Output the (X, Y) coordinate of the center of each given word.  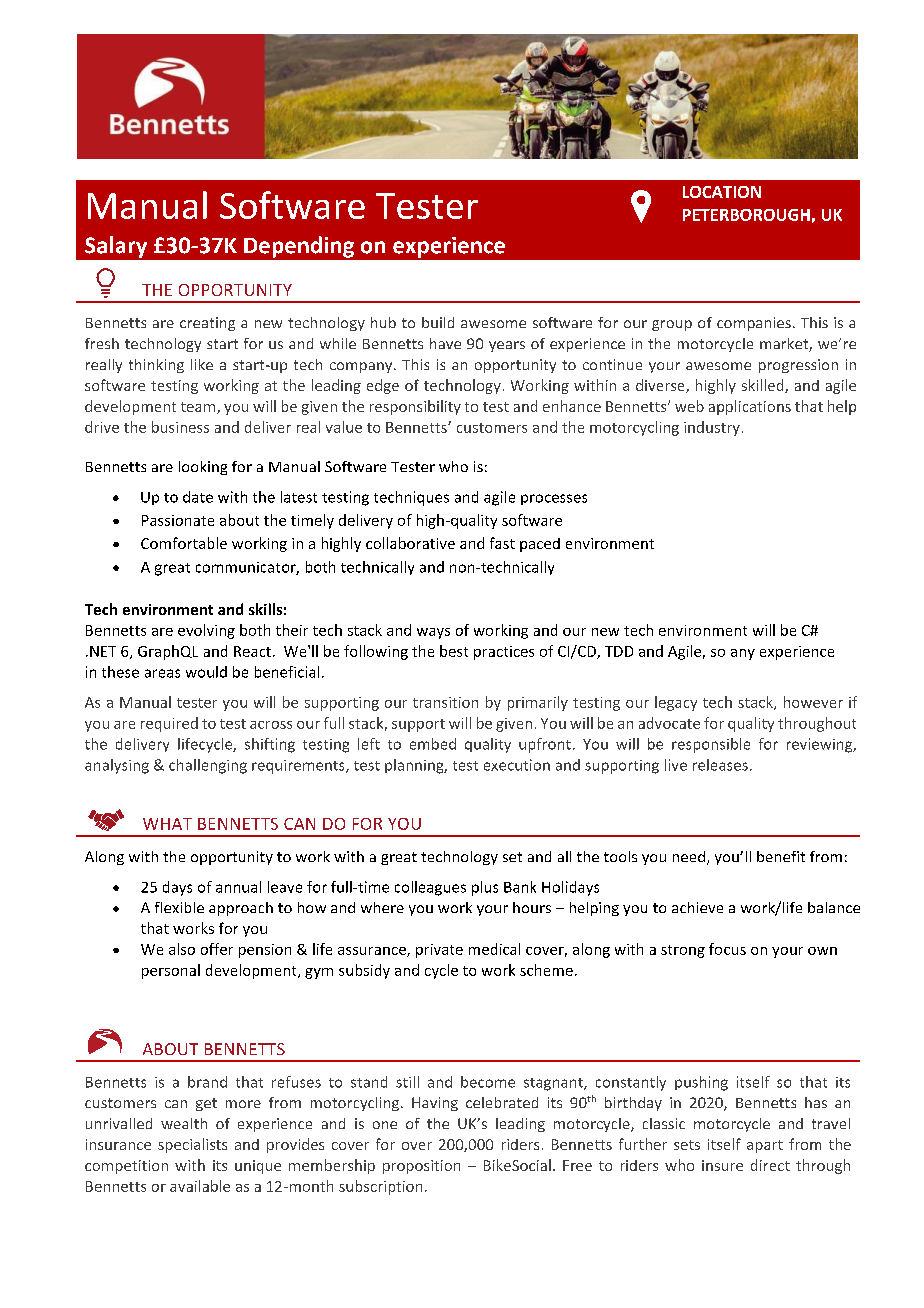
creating (207, 324)
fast (502, 543)
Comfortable (184, 543)
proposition (421, 1167)
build (438, 322)
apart (765, 1146)
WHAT (167, 824)
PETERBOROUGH (746, 215)
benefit (781, 856)
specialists (192, 1145)
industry (712, 428)
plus (485, 888)
